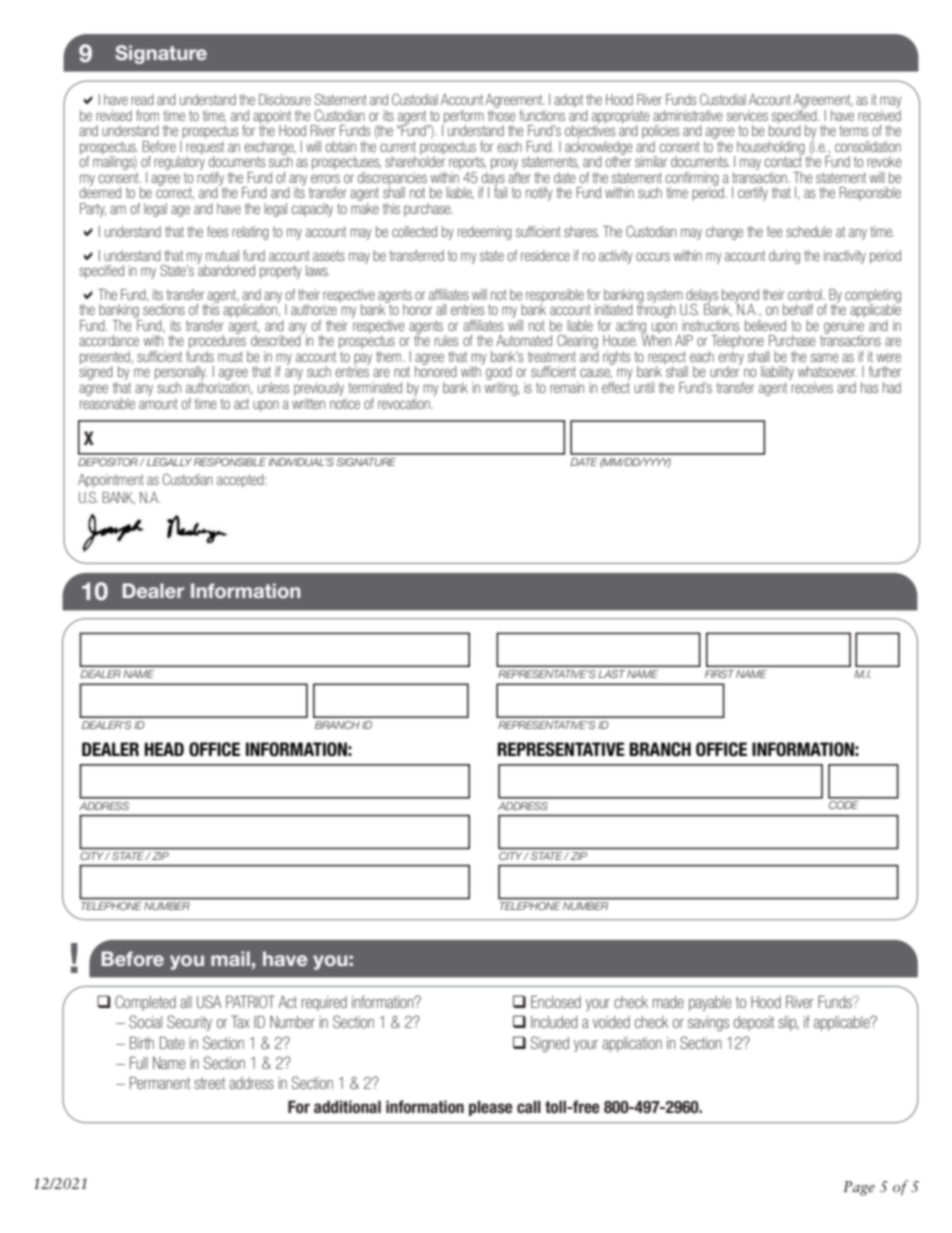 The image size is (952, 1233). What do you see at coordinates (405, 402) in the screenshot?
I see `revocation` at bounding box center [405, 402].
